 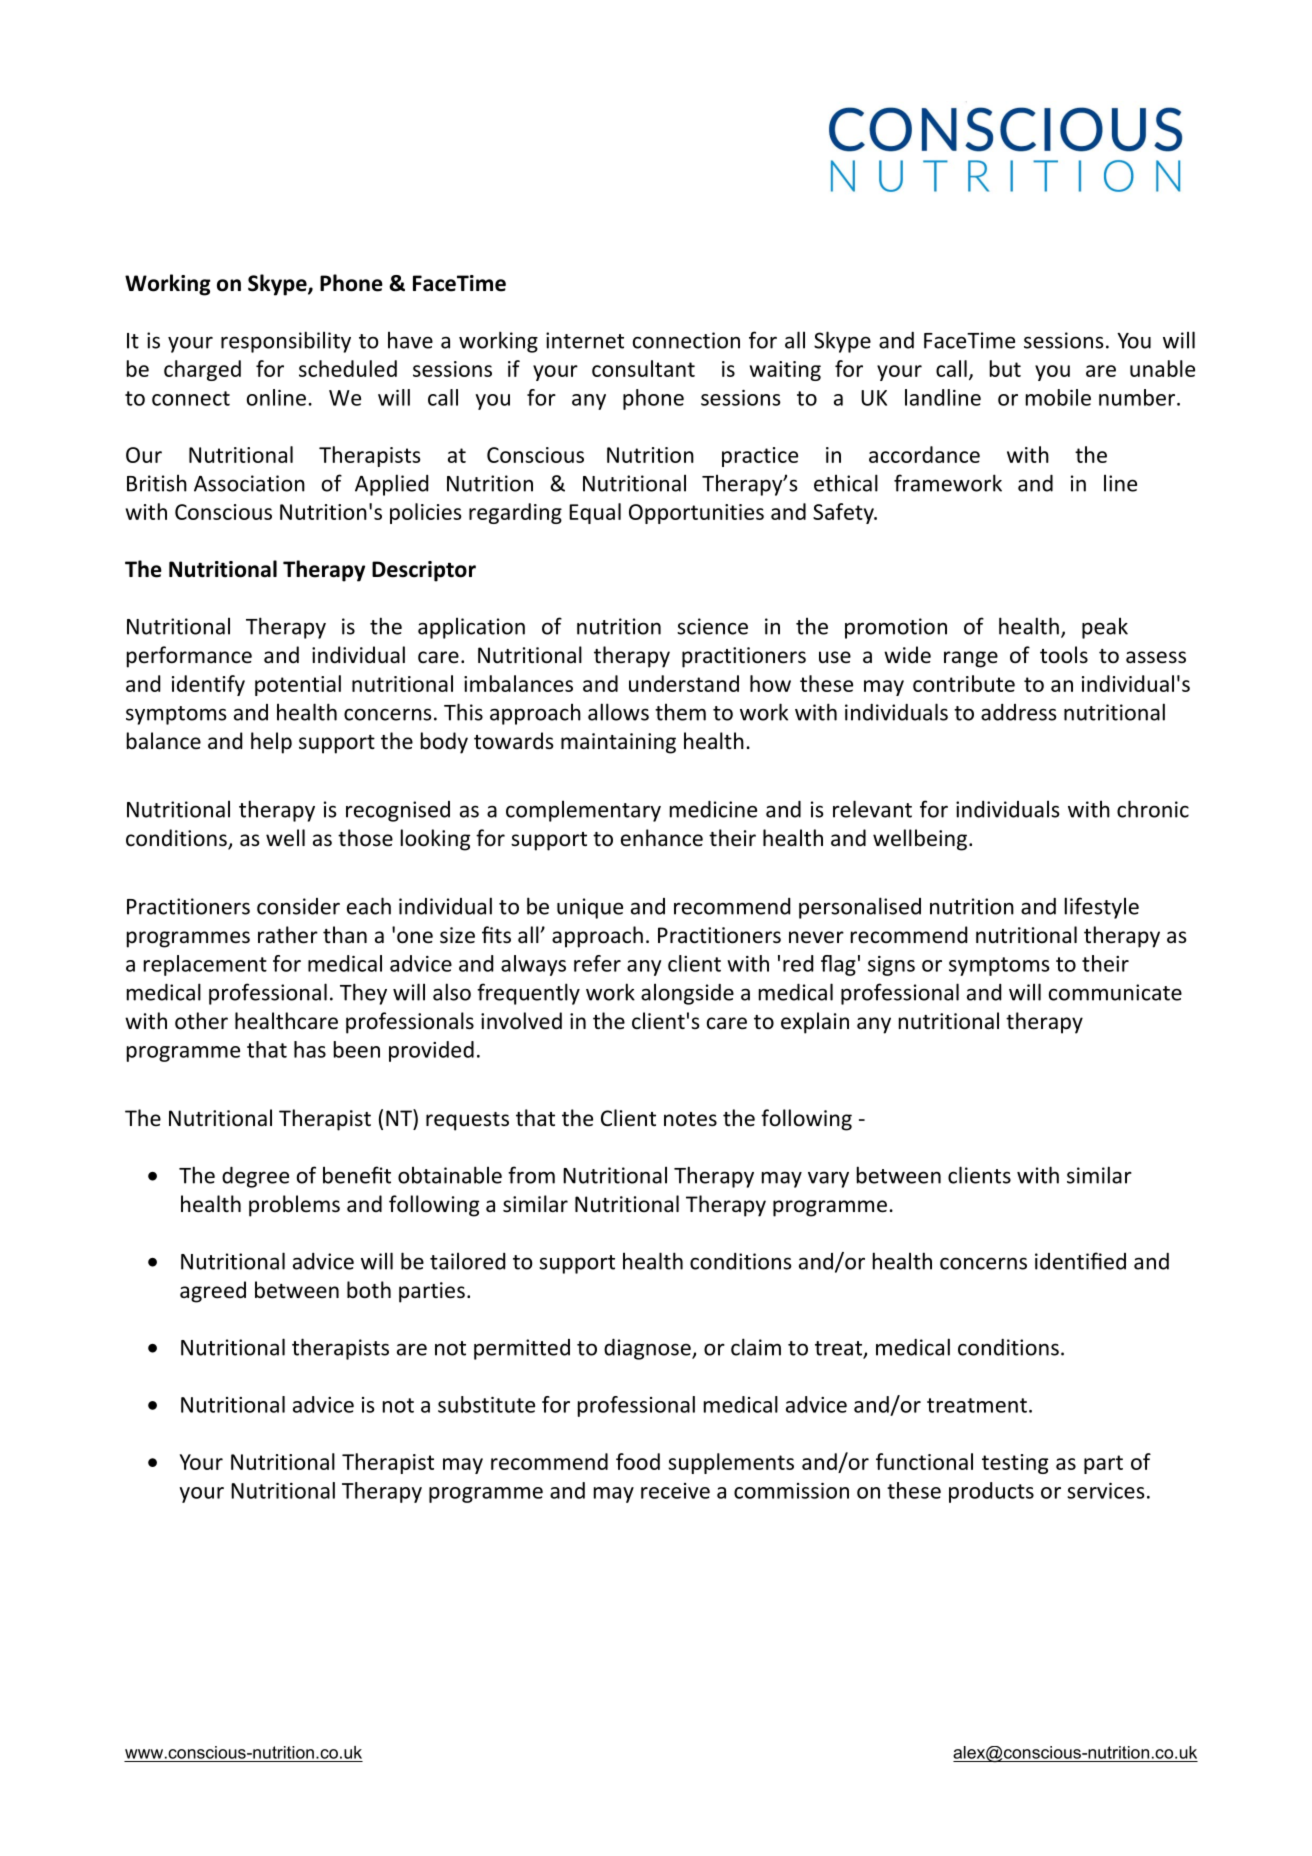 I want to click on responsibility, so click(x=286, y=342).
